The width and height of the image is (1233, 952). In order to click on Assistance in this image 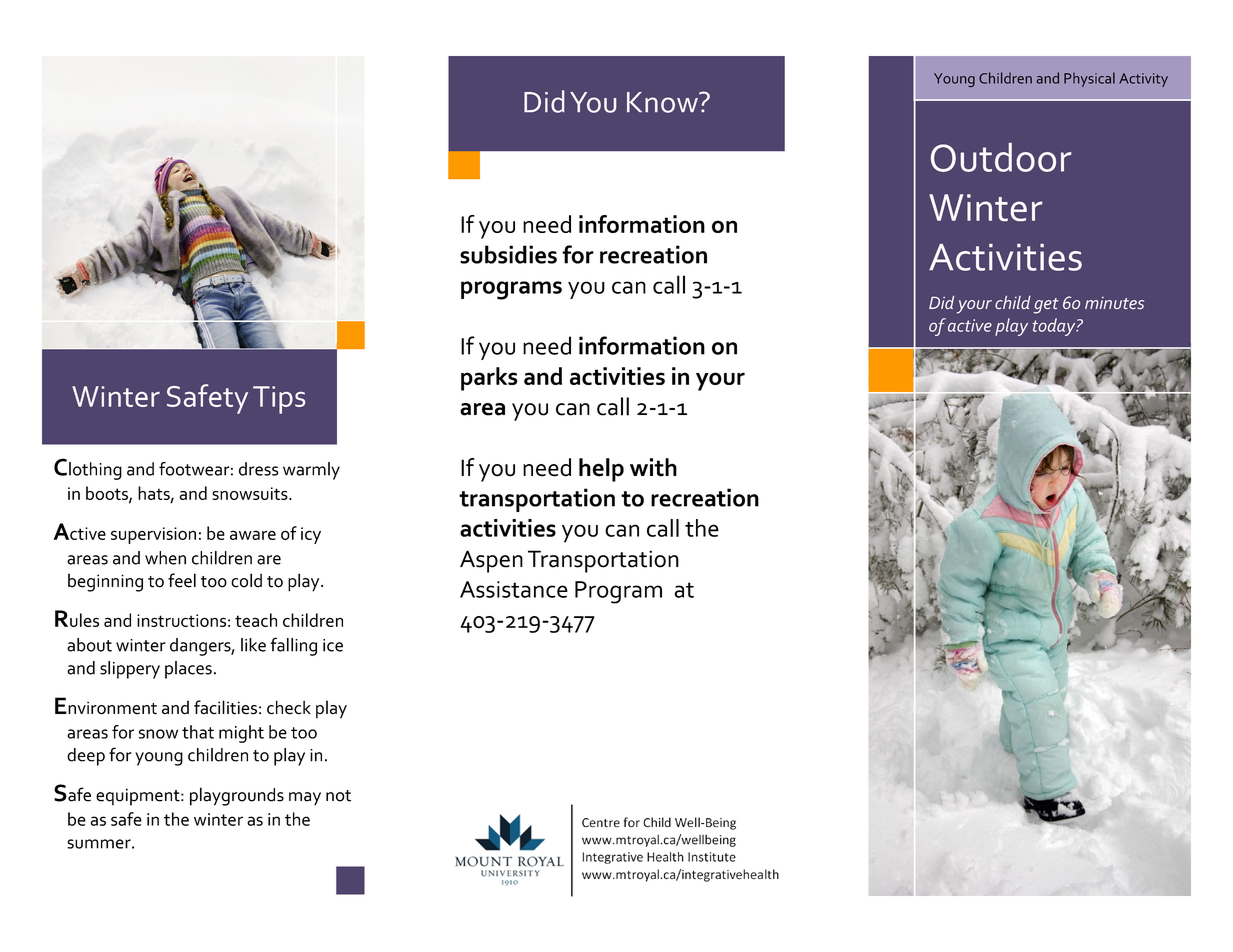, I will do `click(514, 589)`.
